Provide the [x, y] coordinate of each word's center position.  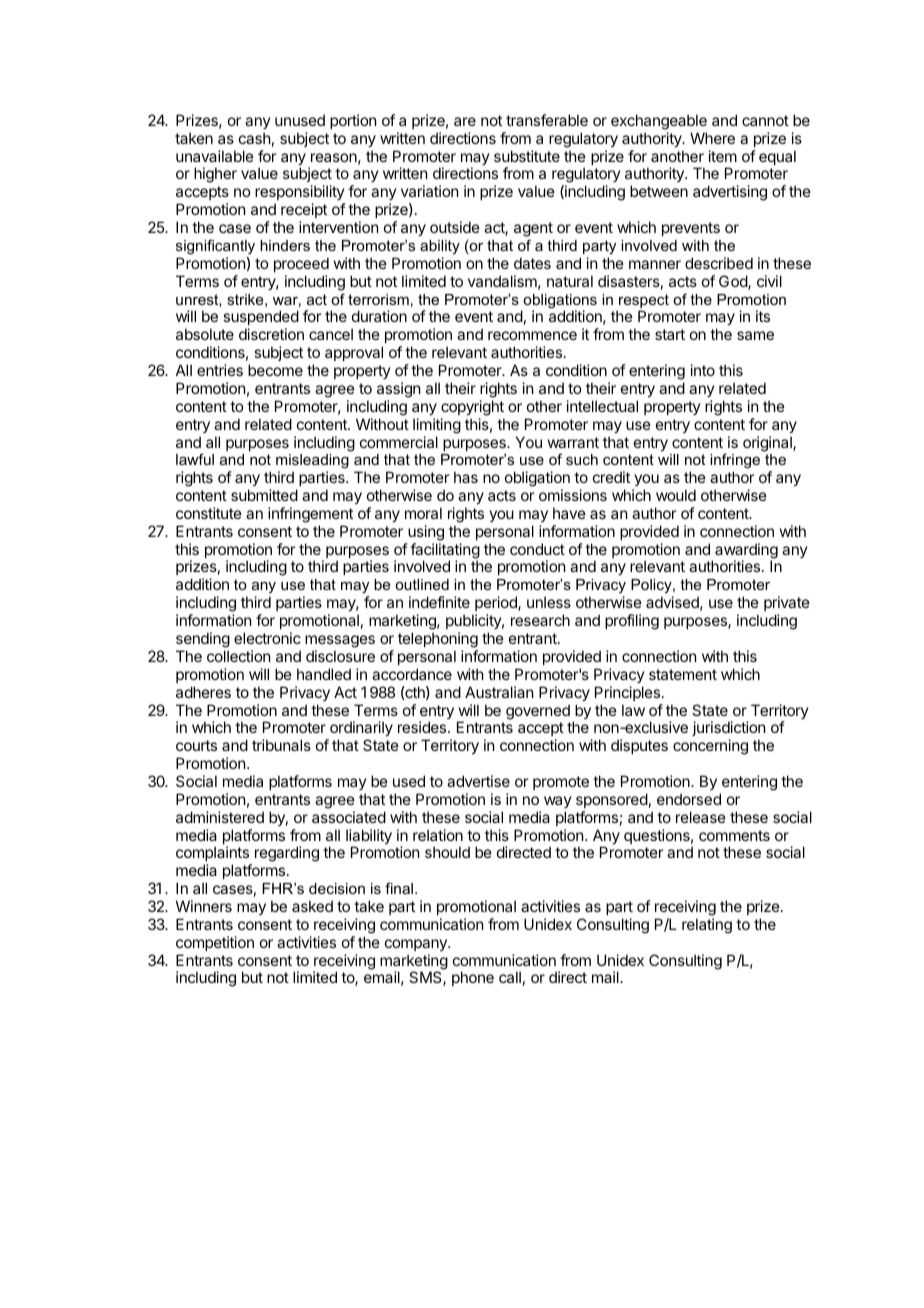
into [703, 370]
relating [707, 926]
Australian [499, 692]
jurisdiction [728, 730]
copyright [472, 408]
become [275, 370]
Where [712, 138]
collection [238, 656]
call [510, 977]
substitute [527, 156]
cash [255, 138]
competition [215, 943]
